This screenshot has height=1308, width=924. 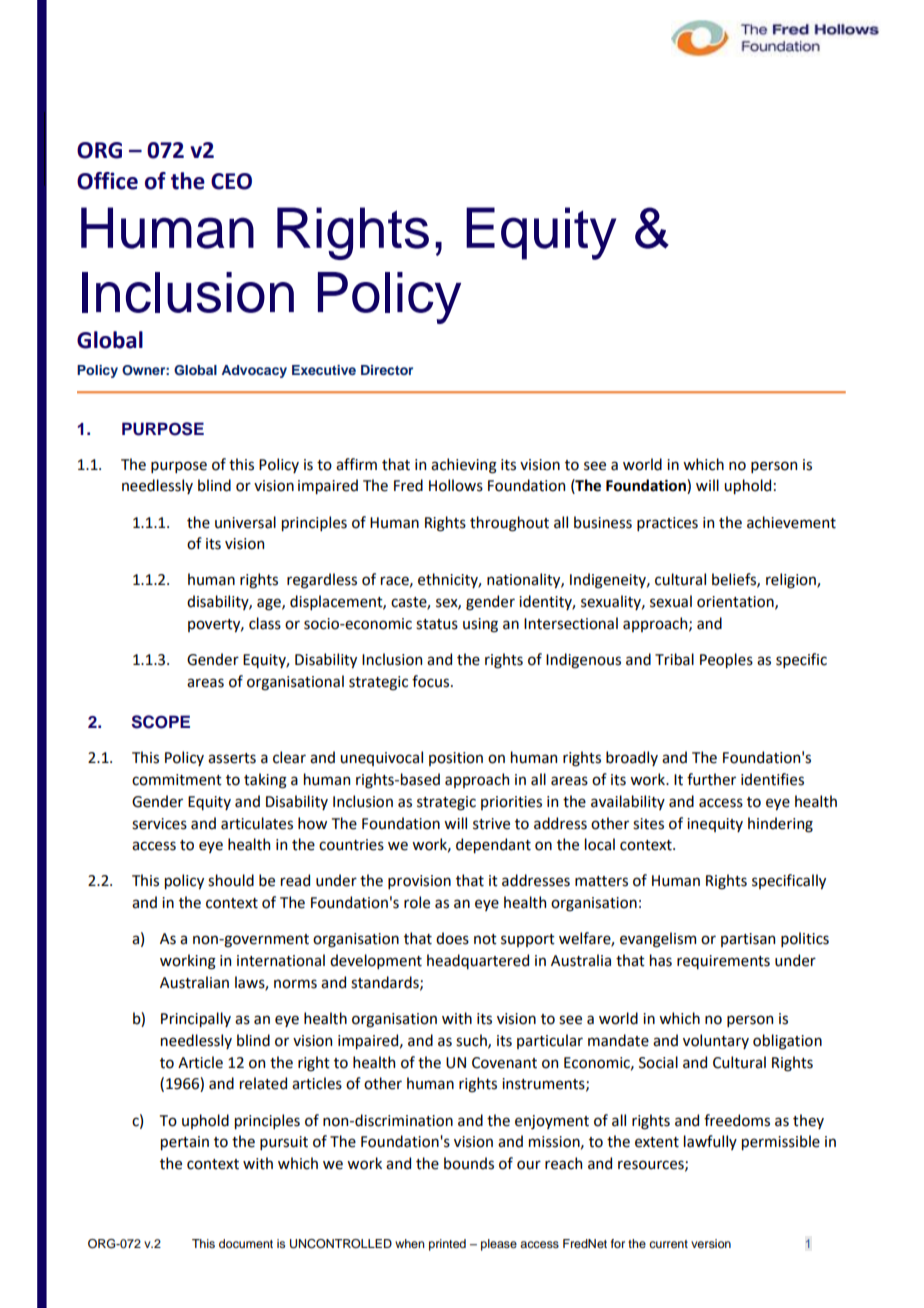 What do you see at coordinates (254, 371) in the screenshot?
I see `Advocacy` at bounding box center [254, 371].
